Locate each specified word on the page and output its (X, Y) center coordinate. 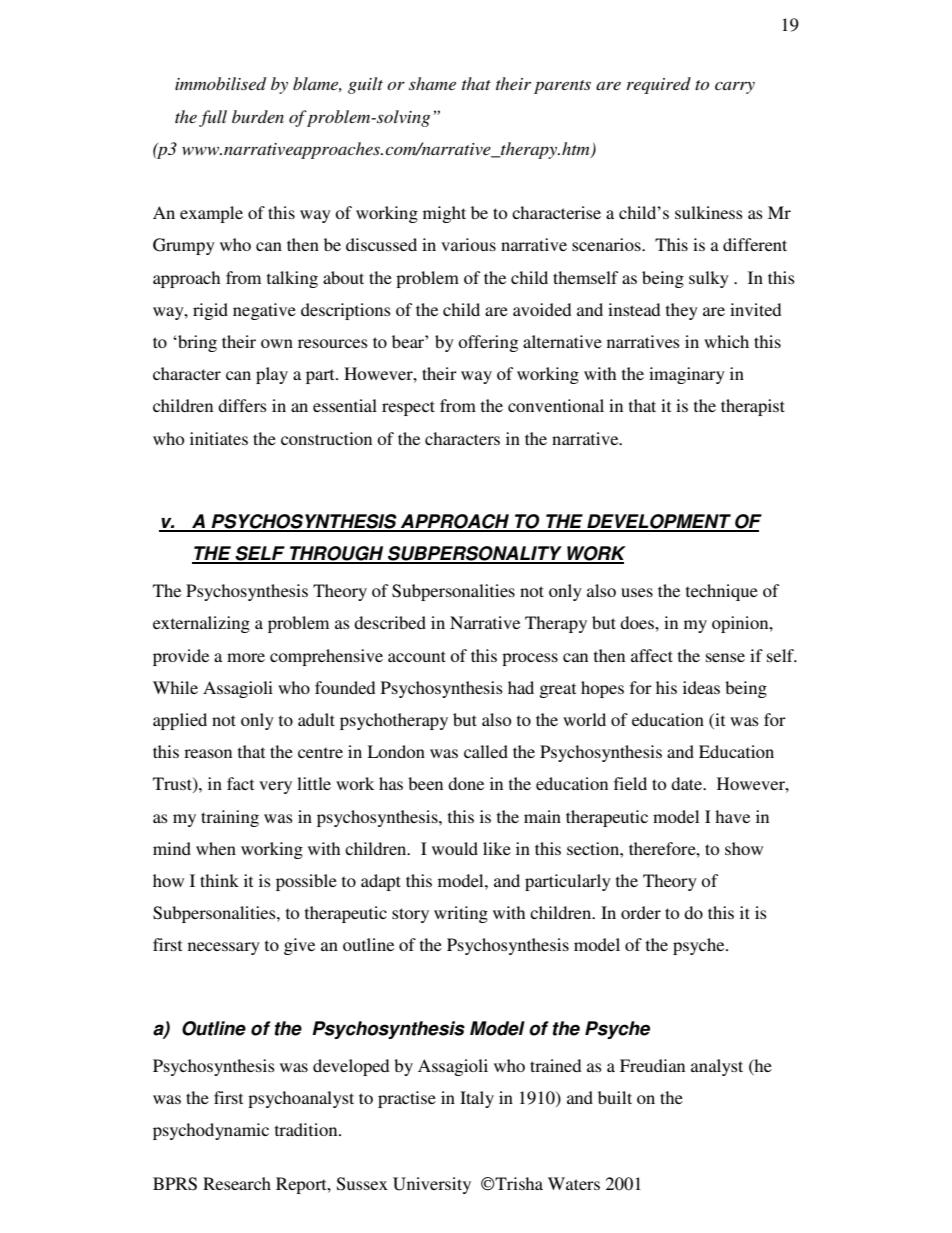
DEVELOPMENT (659, 522)
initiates (219, 438)
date (688, 783)
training (230, 818)
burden (258, 116)
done (466, 783)
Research (237, 1183)
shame (432, 83)
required (659, 85)
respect (408, 408)
